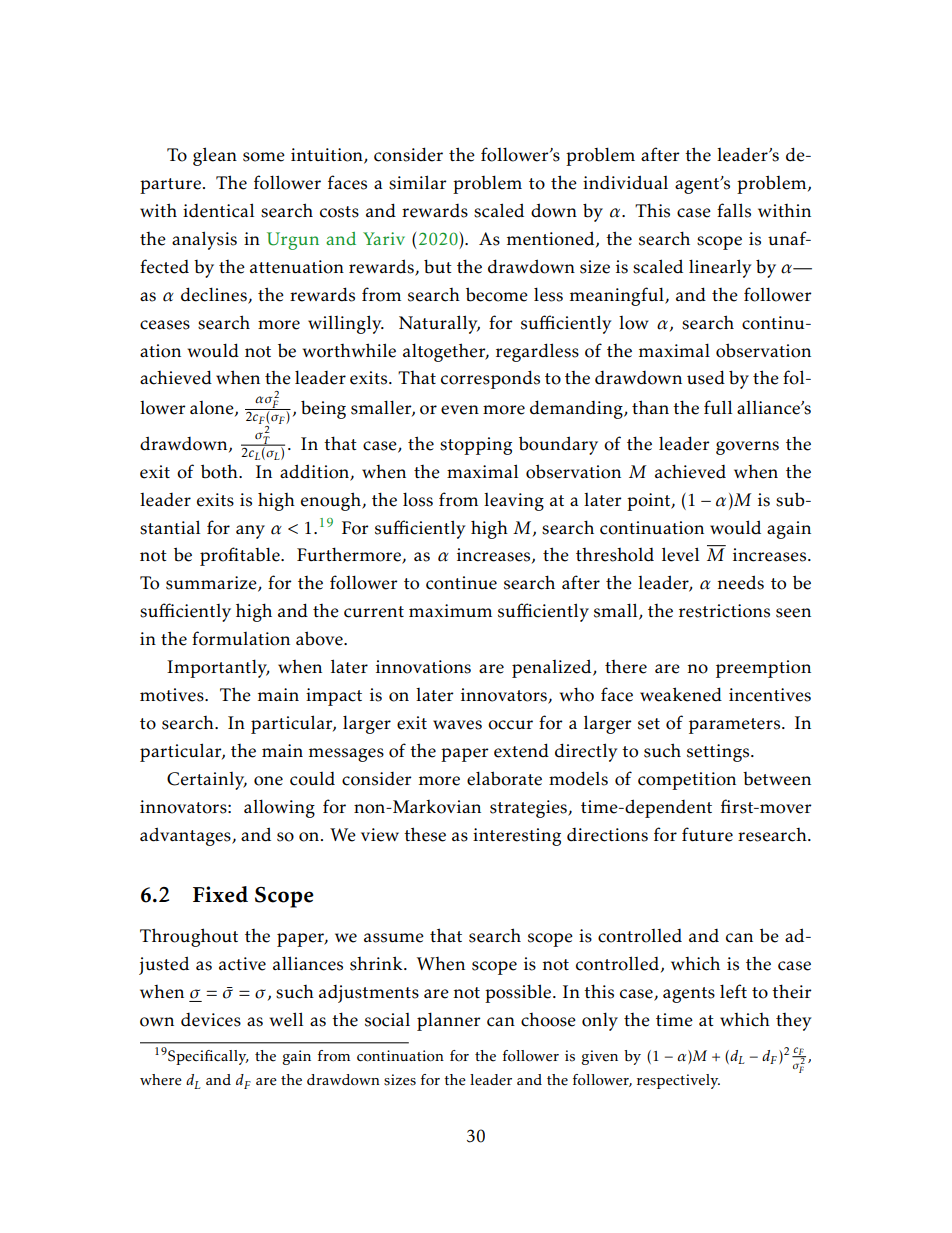 This image has width=952, height=1233. What do you see at coordinates (734, 210) in the image?
I see `falls` at bounding box center [734, 210].
